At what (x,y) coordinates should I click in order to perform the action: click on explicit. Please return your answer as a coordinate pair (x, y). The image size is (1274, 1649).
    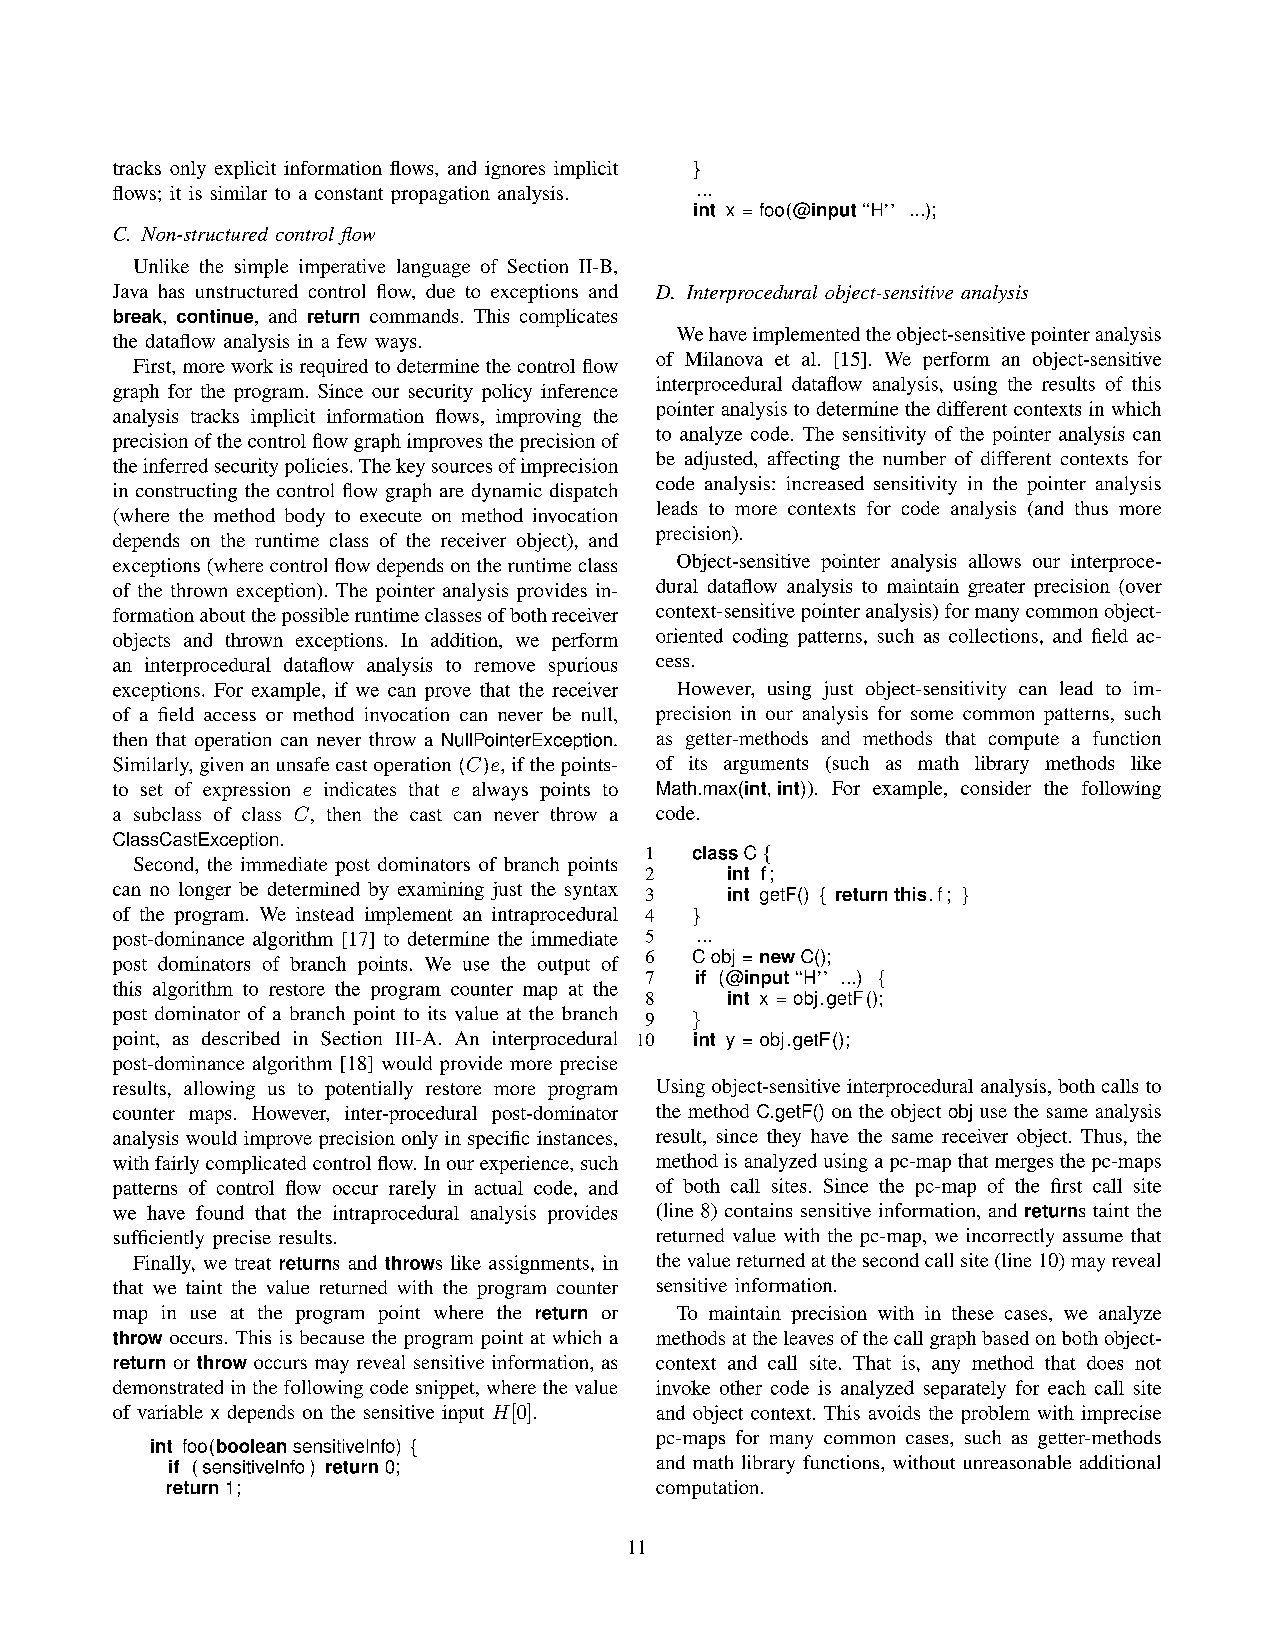
    Looking at the image, I should click on (245, 170).
